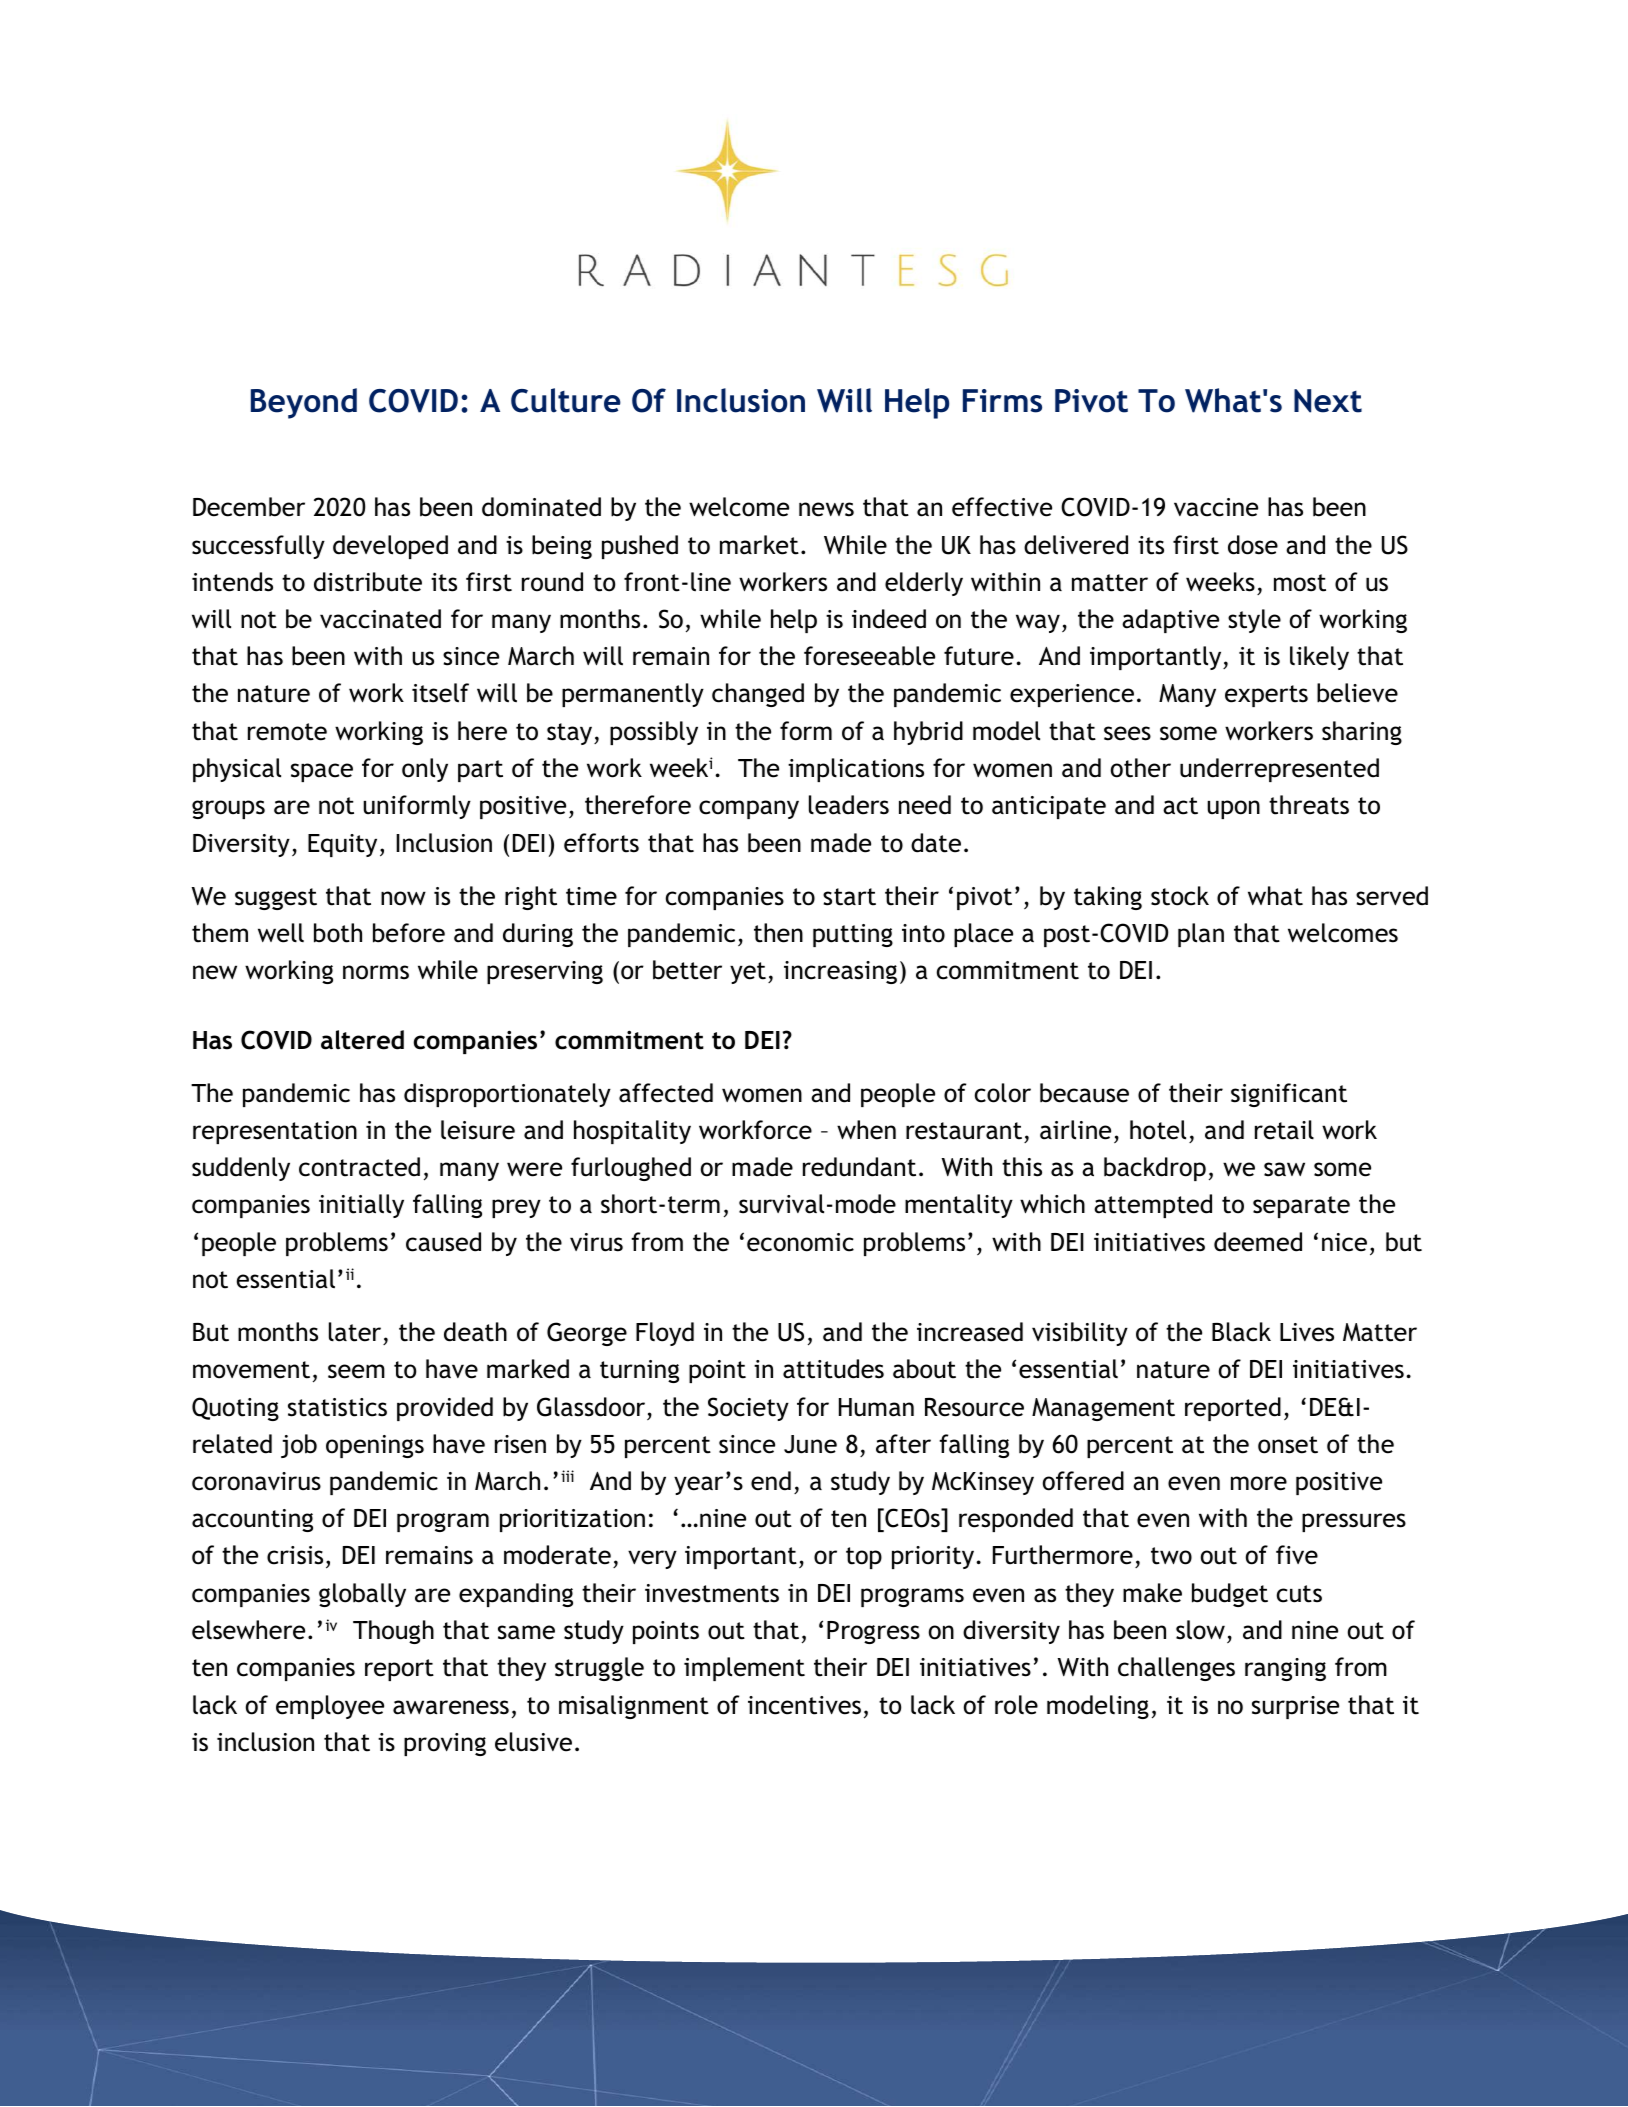 Image resolution: width=1628 pixels, height=2107 pixels. I want to click on implications, so click(856, 770).
